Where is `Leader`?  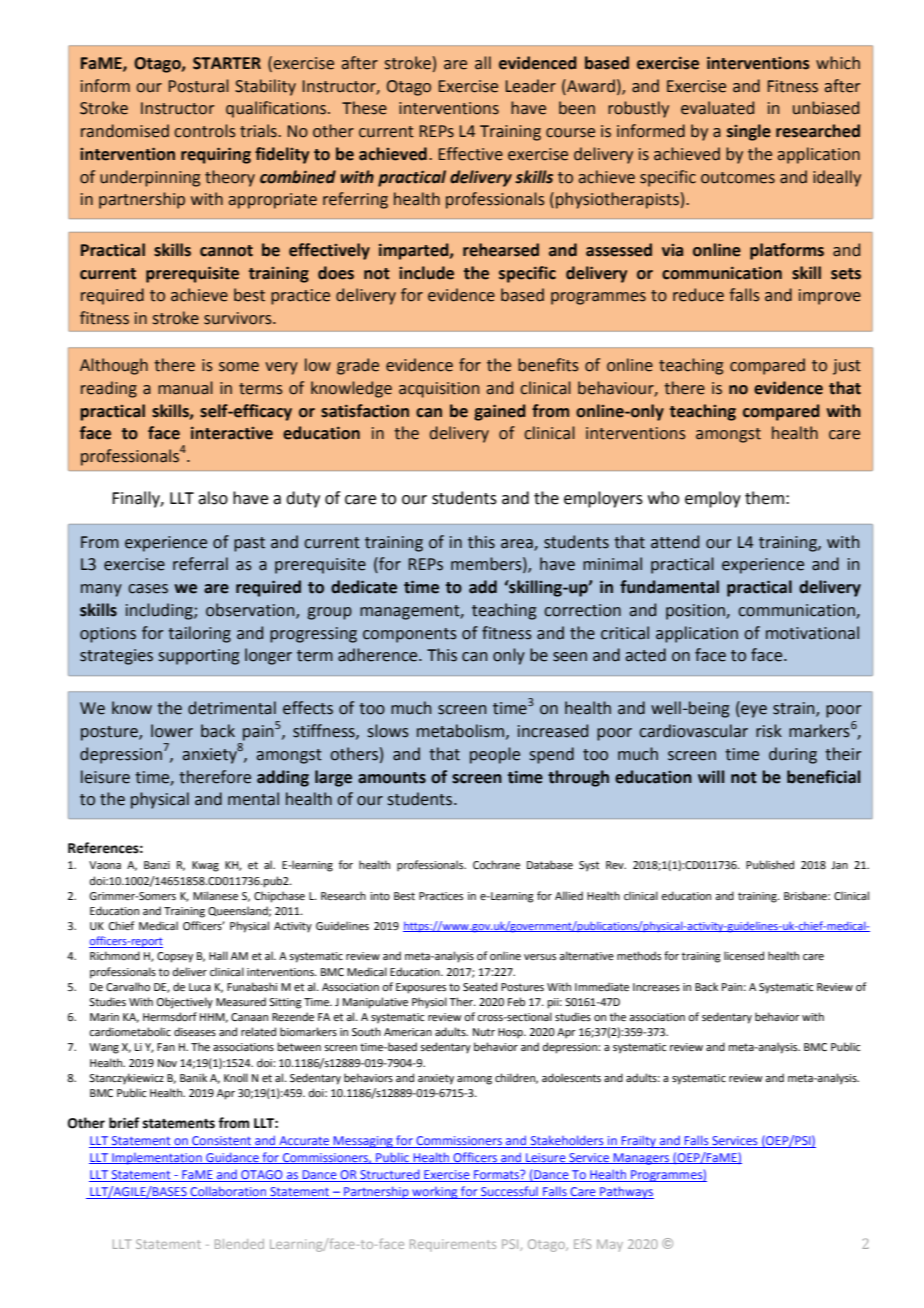 Leader is located at coordinates (531, 86).
